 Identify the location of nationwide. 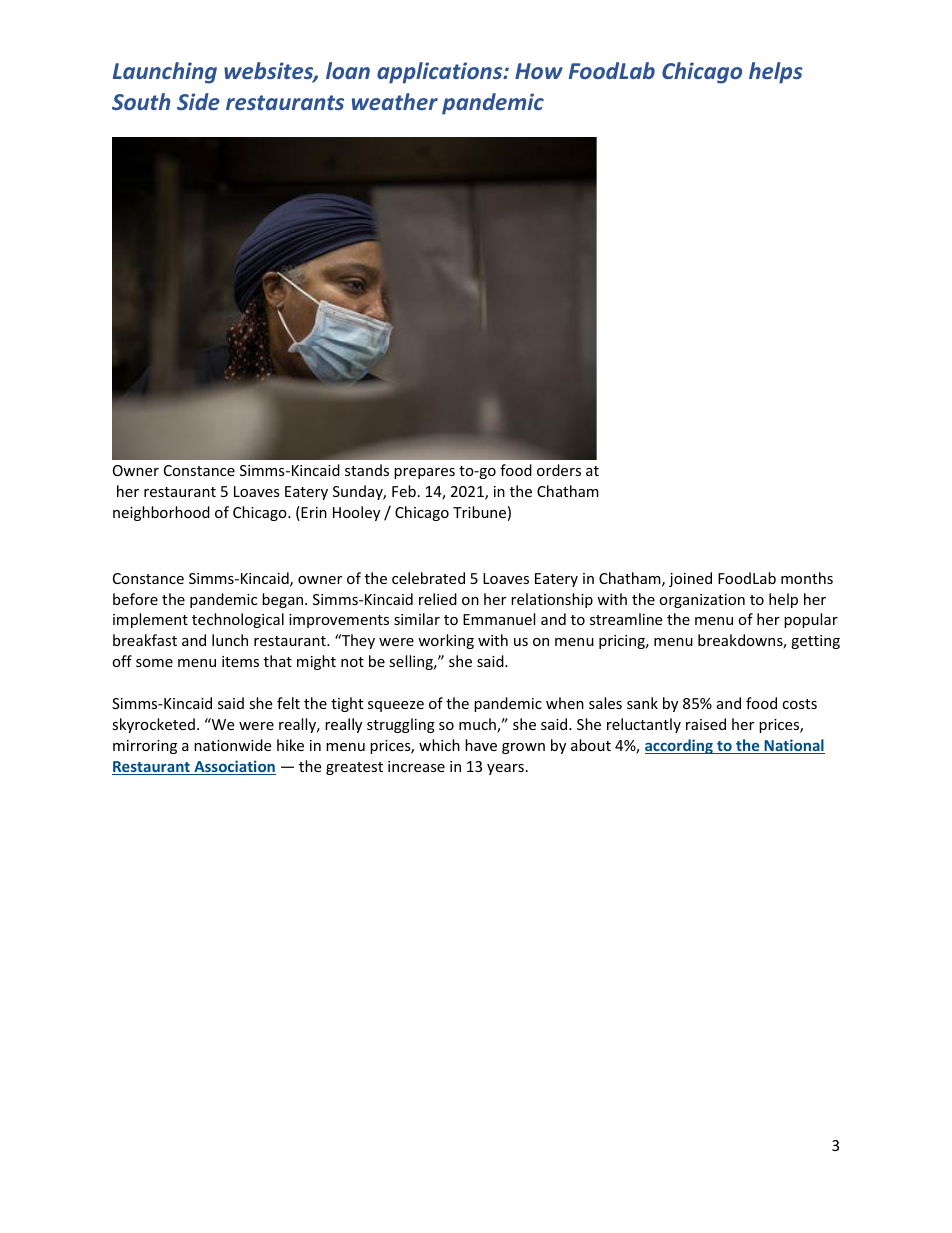
(232, 745).
